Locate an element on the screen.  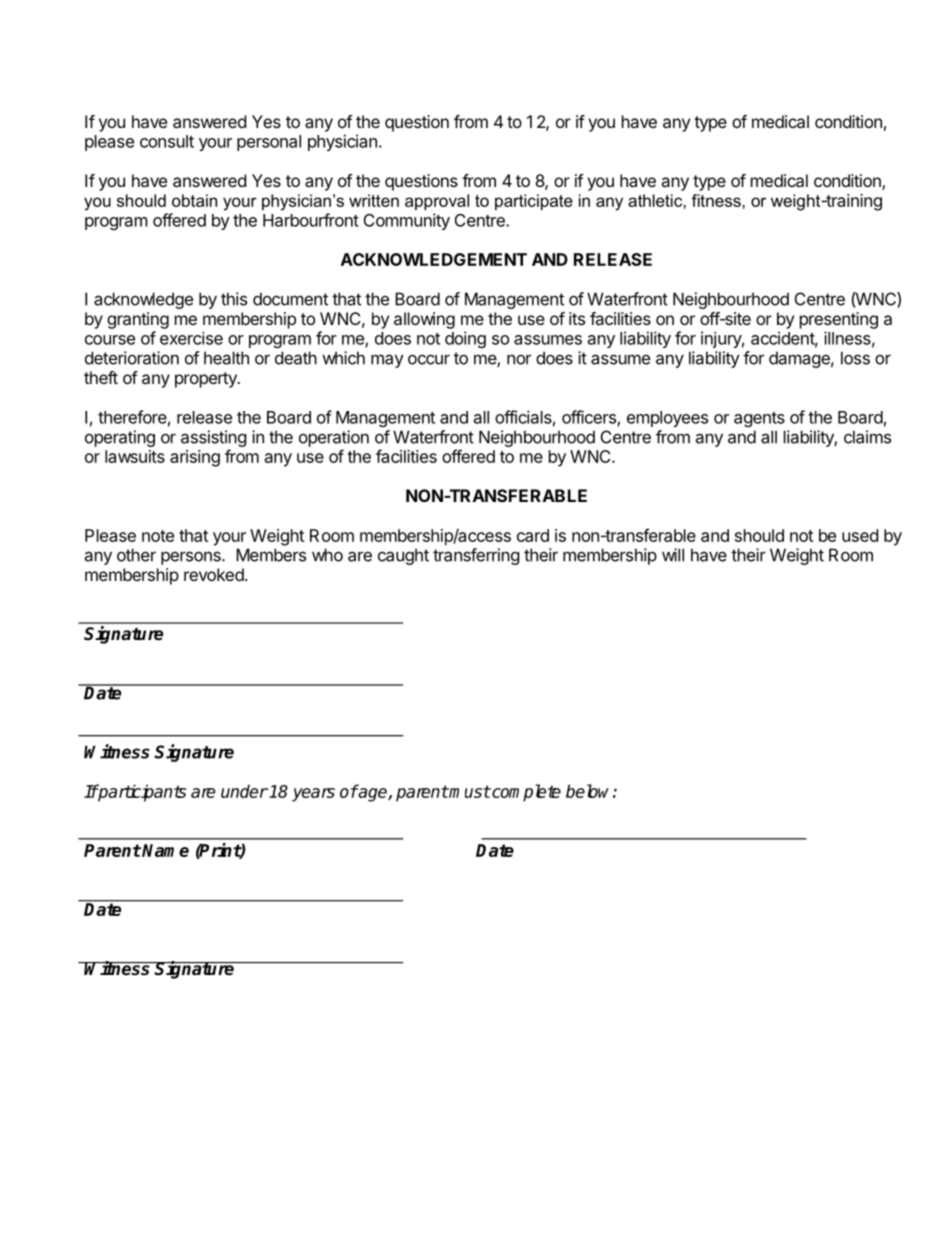
arising is located at coordinates (195, 458).
